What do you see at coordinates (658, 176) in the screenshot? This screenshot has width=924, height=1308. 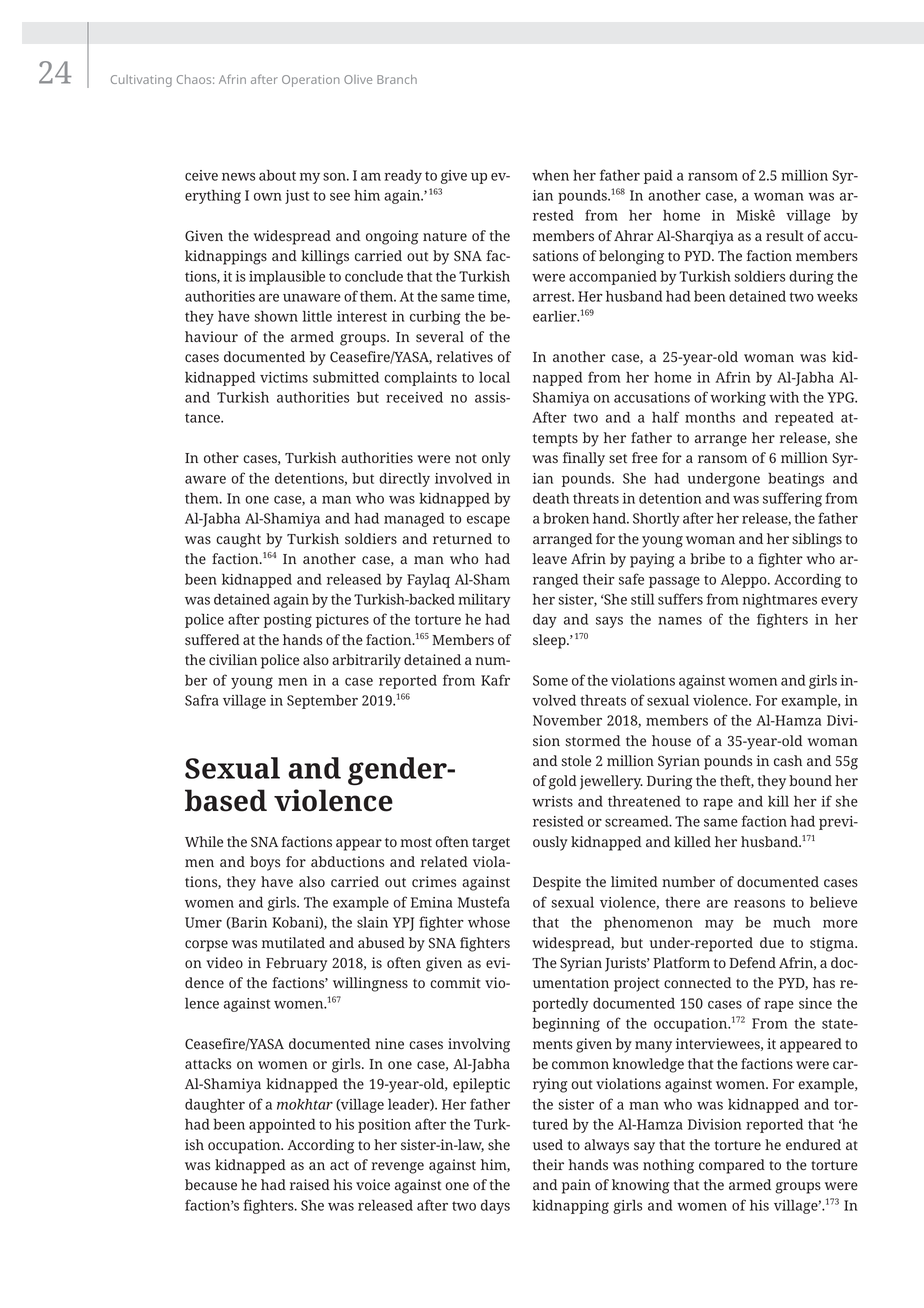 I see `paid` at bounding box center [658, 176].
